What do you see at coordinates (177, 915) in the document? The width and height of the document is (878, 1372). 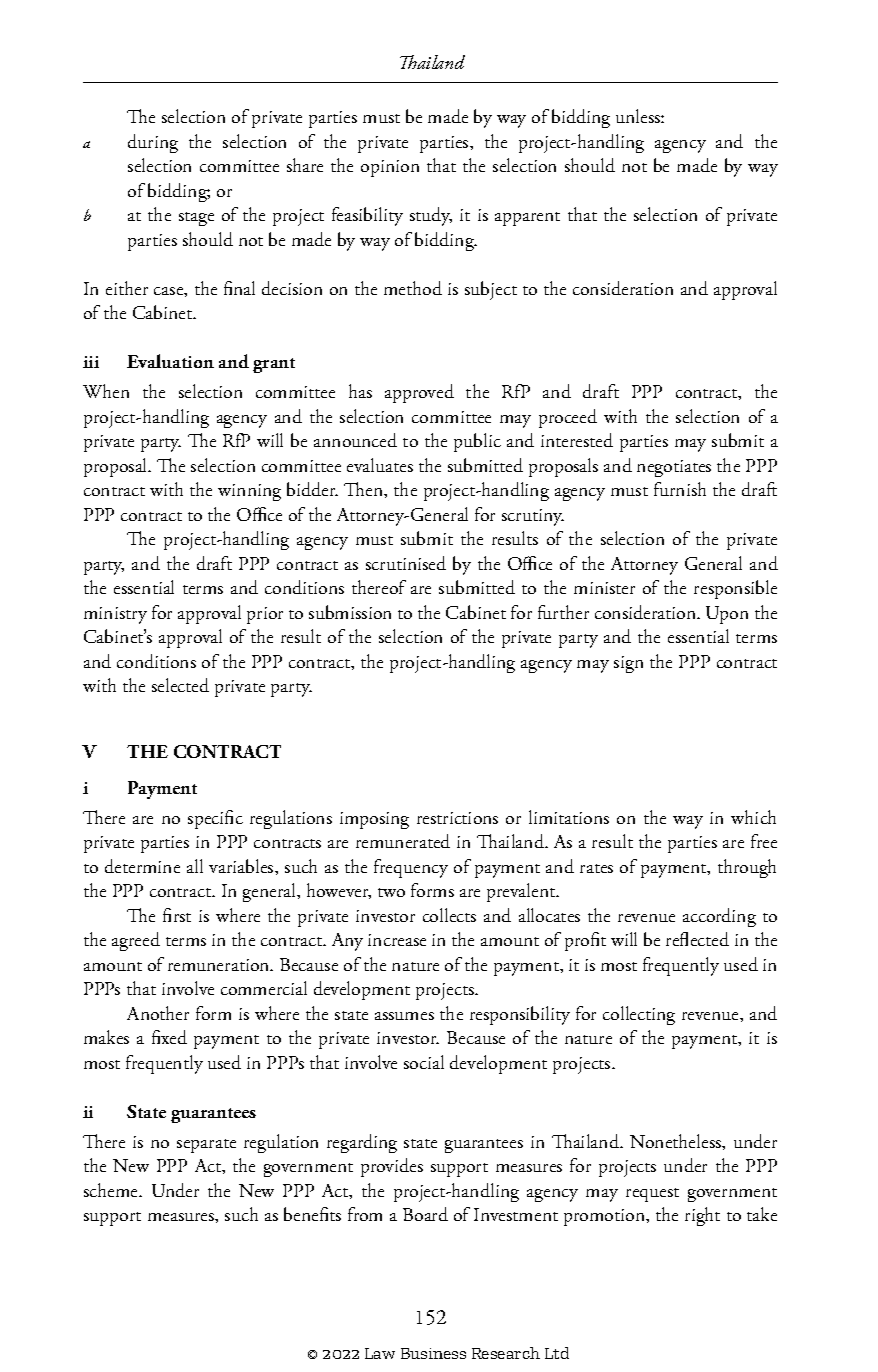 I see `first` at bounding box center [177, 915].
